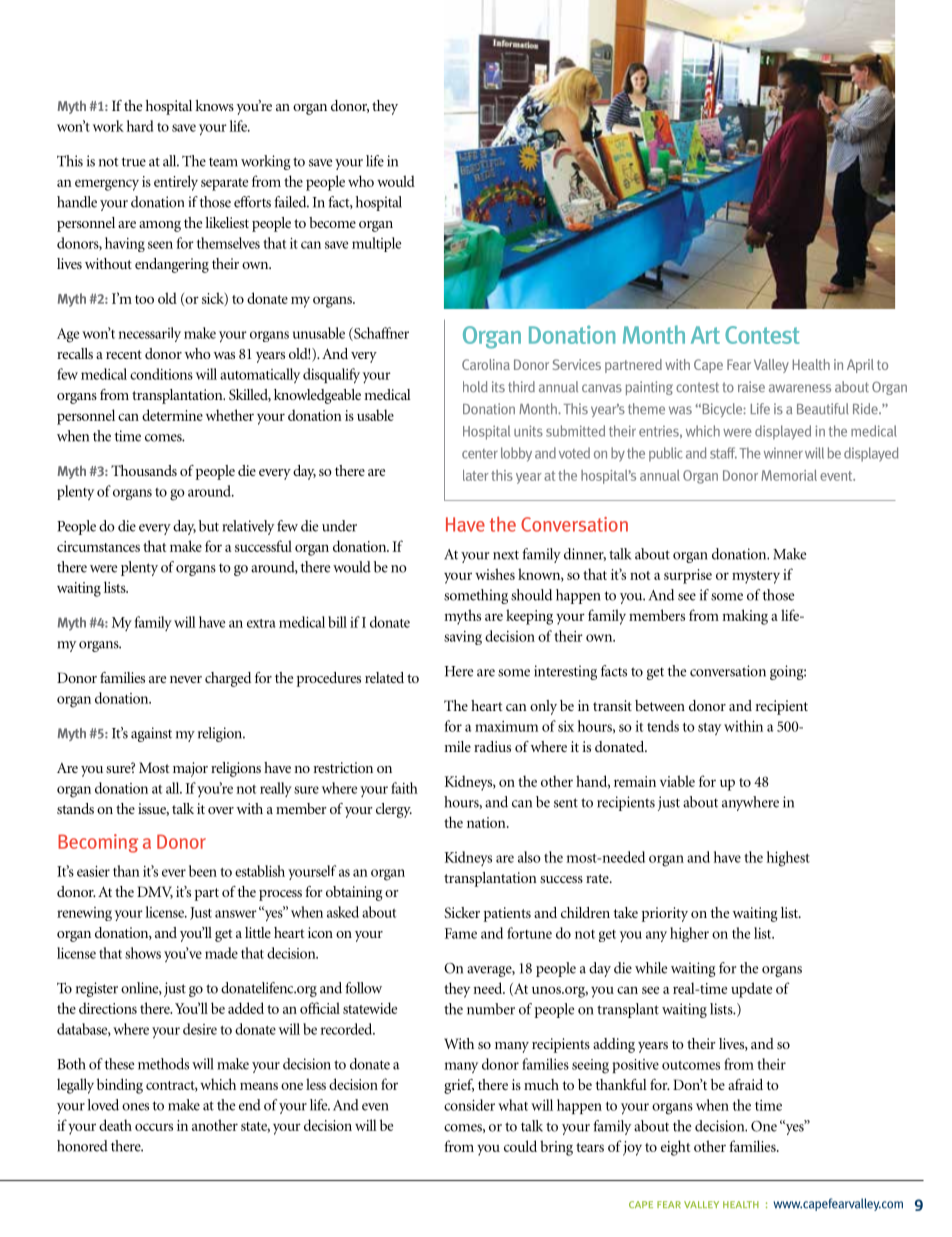 This screenshot has width=952, height=1237. Describe the element at coordinates (529, 617) in the screenshot. I see `keeping` at that location.
